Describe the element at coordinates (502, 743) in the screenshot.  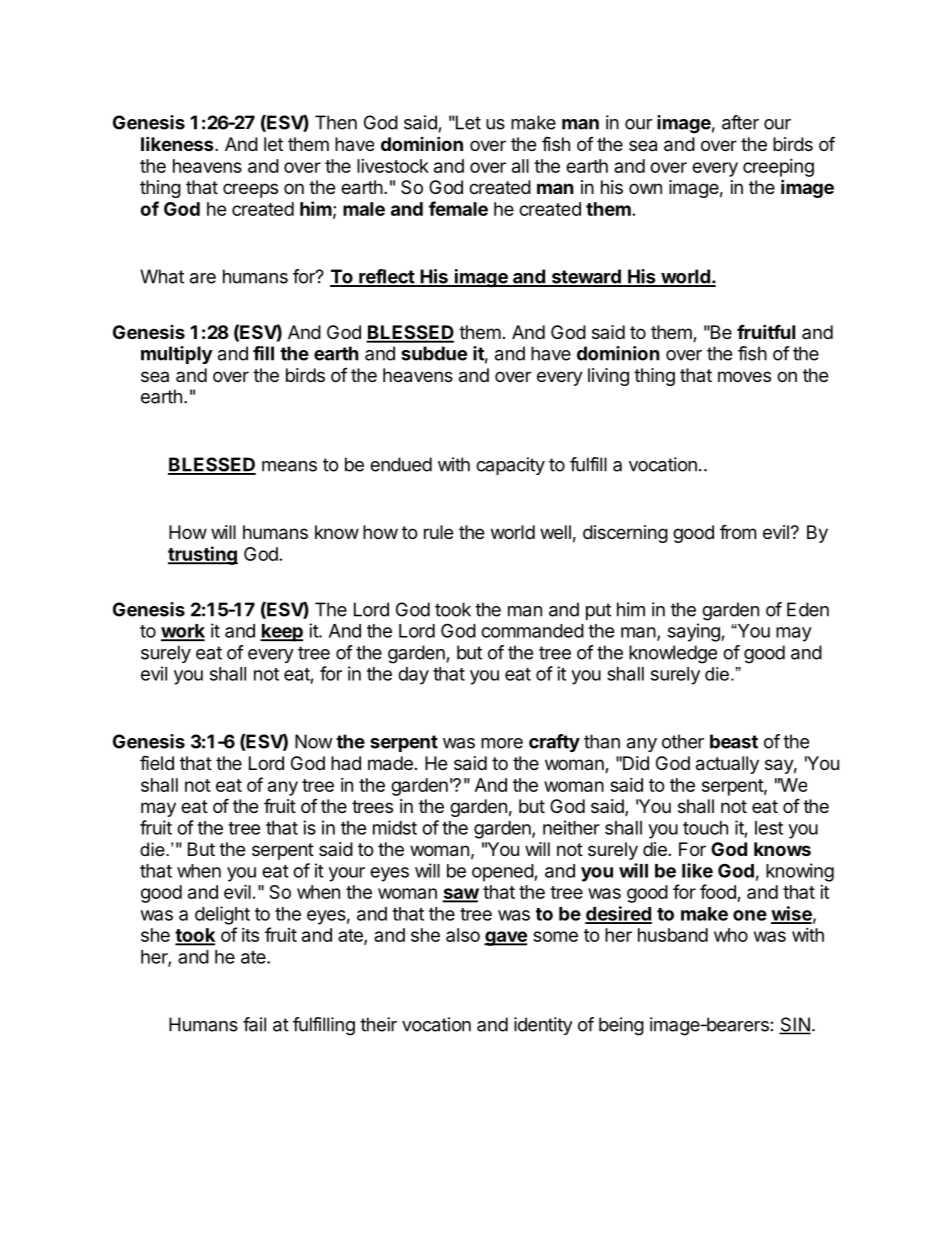
I see `more` at that location.
